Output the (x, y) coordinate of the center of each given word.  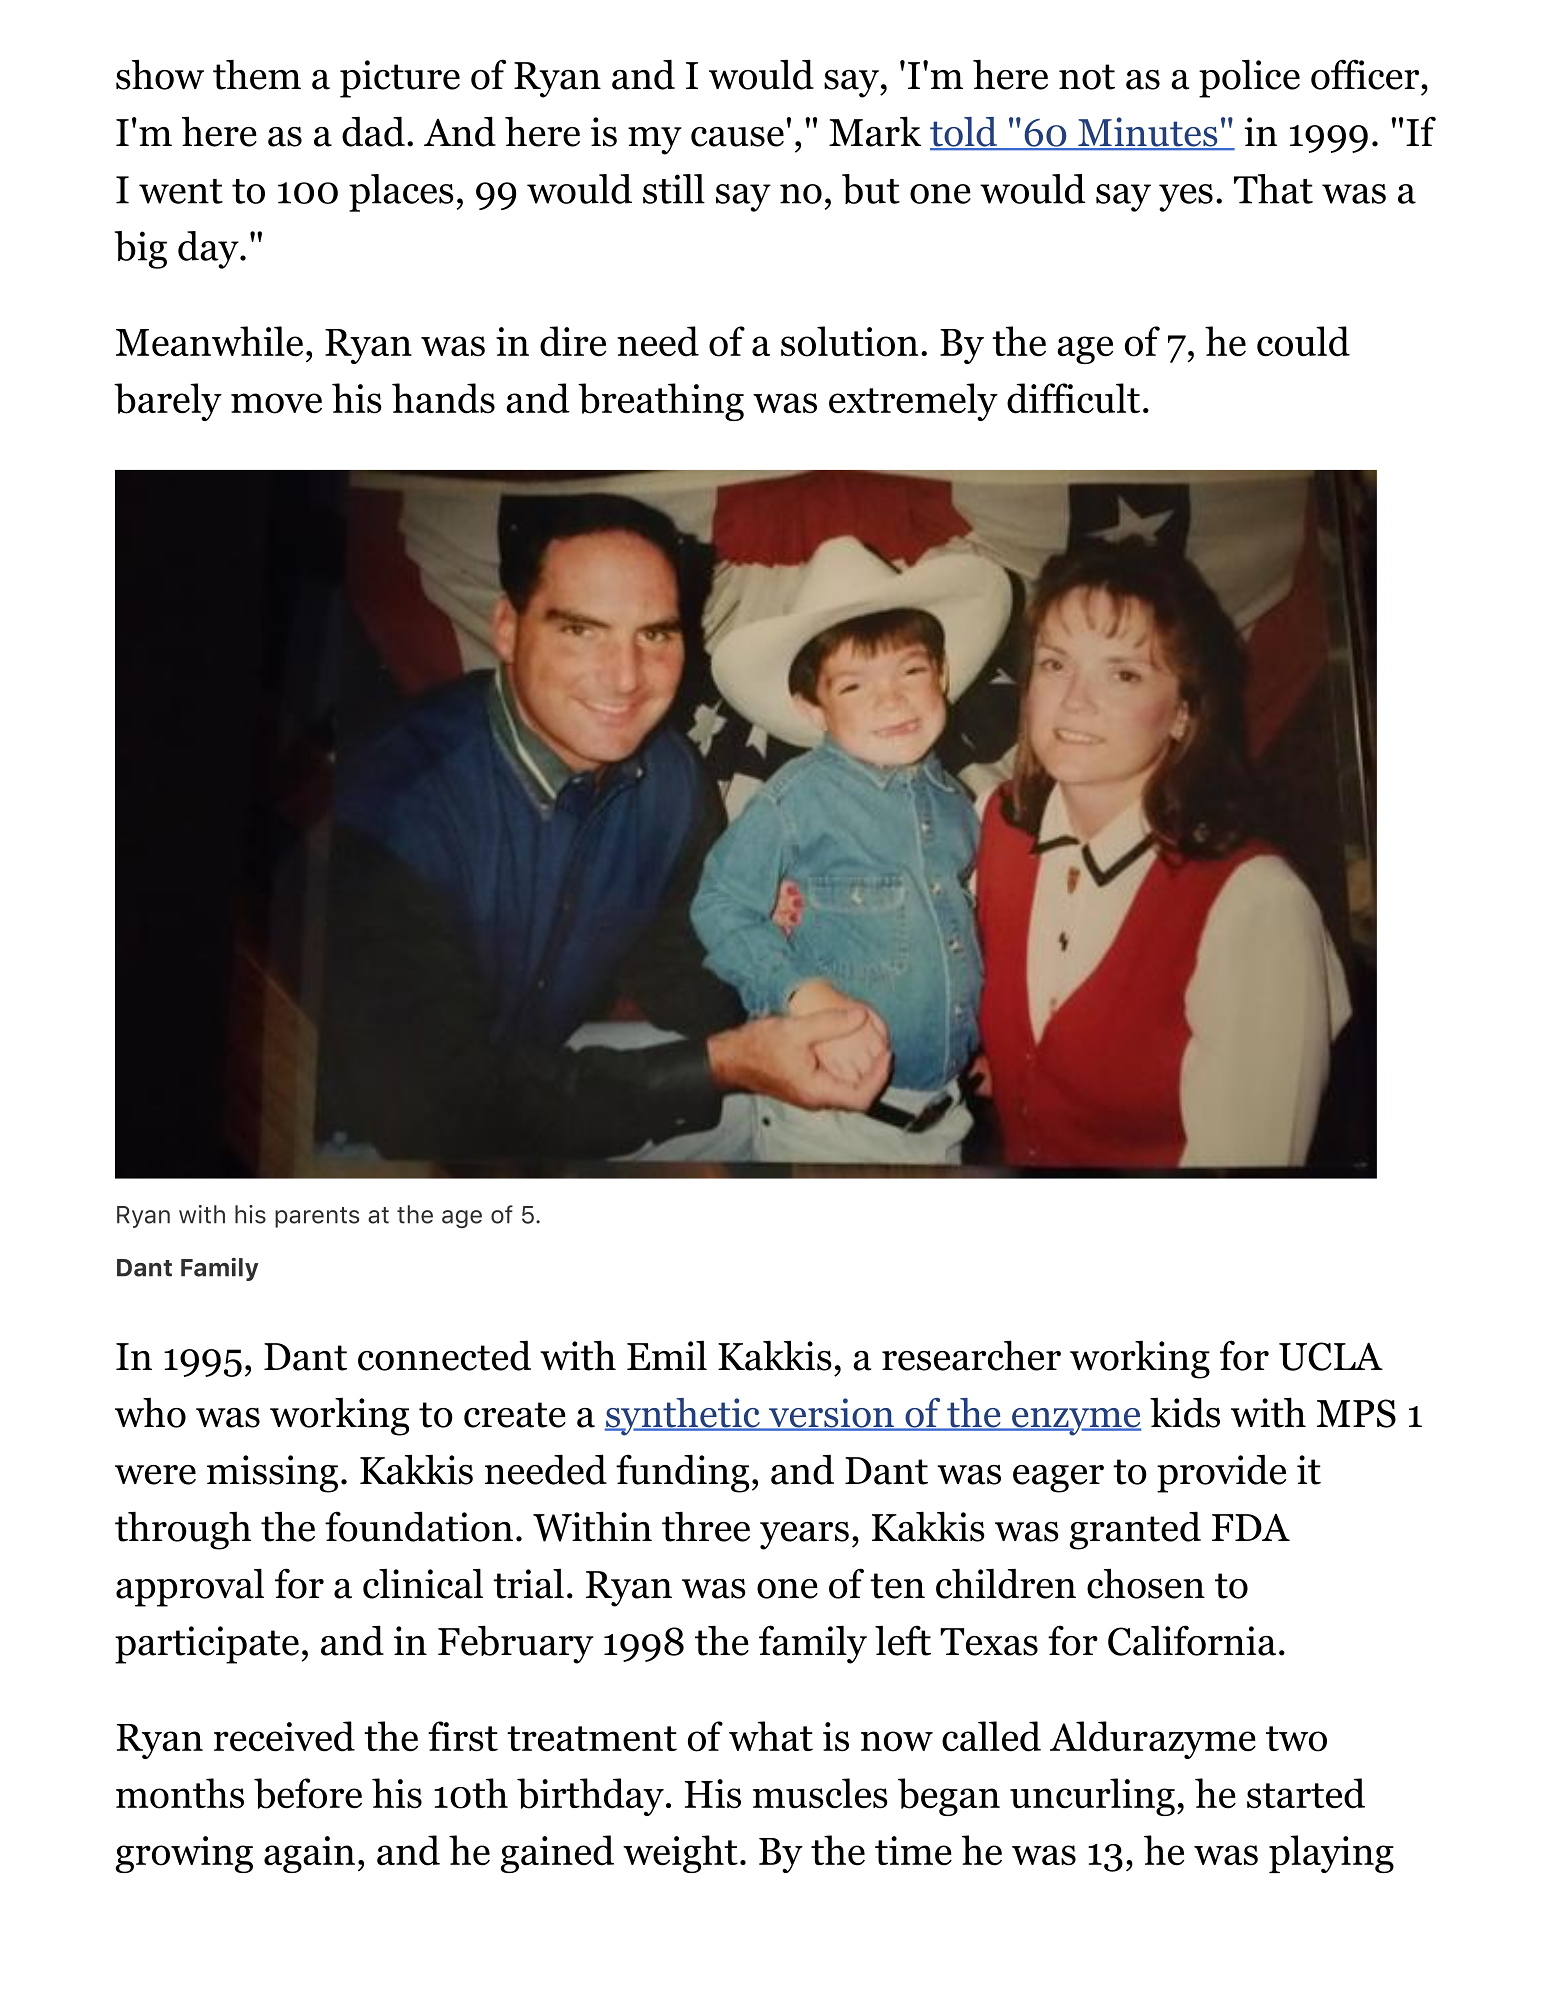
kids (1185, 1412)
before (308, 1793)
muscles (820, 1793)
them (257, 74)
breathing (661, 402)
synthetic (683, 1417)
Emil (667, 1355)
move (276, 403)
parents (317, 1217)
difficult (1073, 398)
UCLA (1331, 1356)
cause (737, 137)
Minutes (1148, 133)
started (1306, 1793)
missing (272, 1474)
